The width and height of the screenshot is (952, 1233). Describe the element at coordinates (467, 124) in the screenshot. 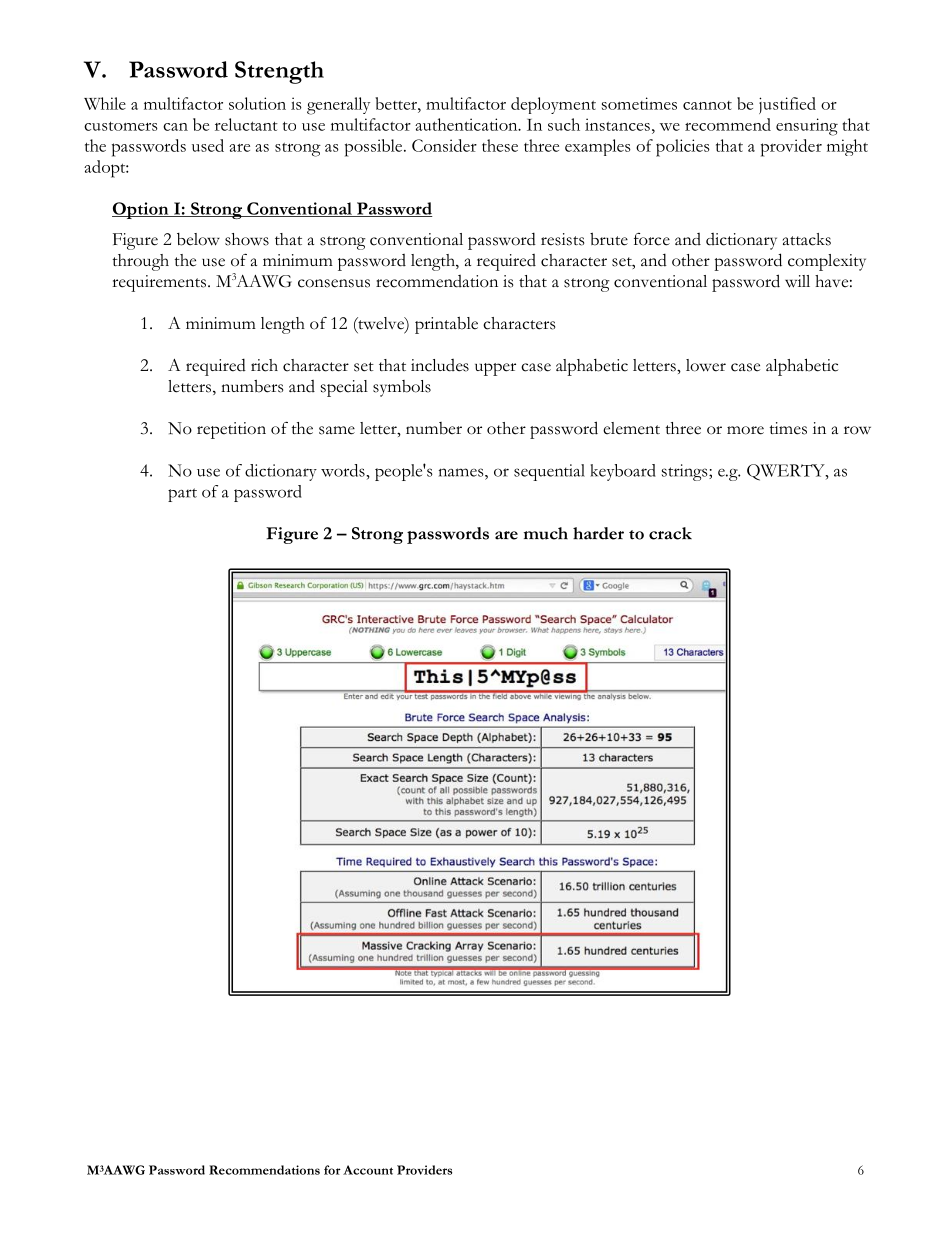

I see `authentication` at that location.
